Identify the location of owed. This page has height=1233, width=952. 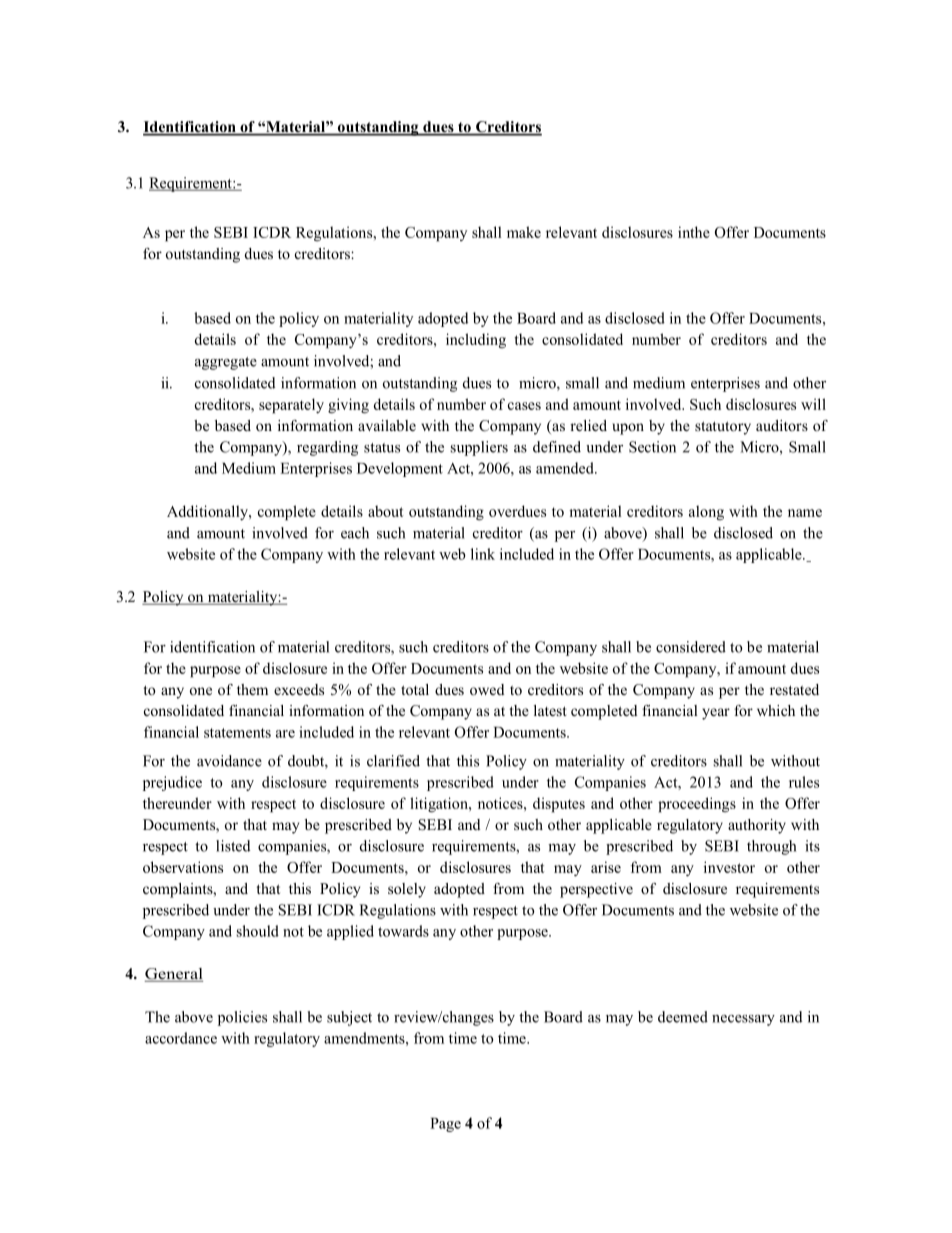
(487, 689).
